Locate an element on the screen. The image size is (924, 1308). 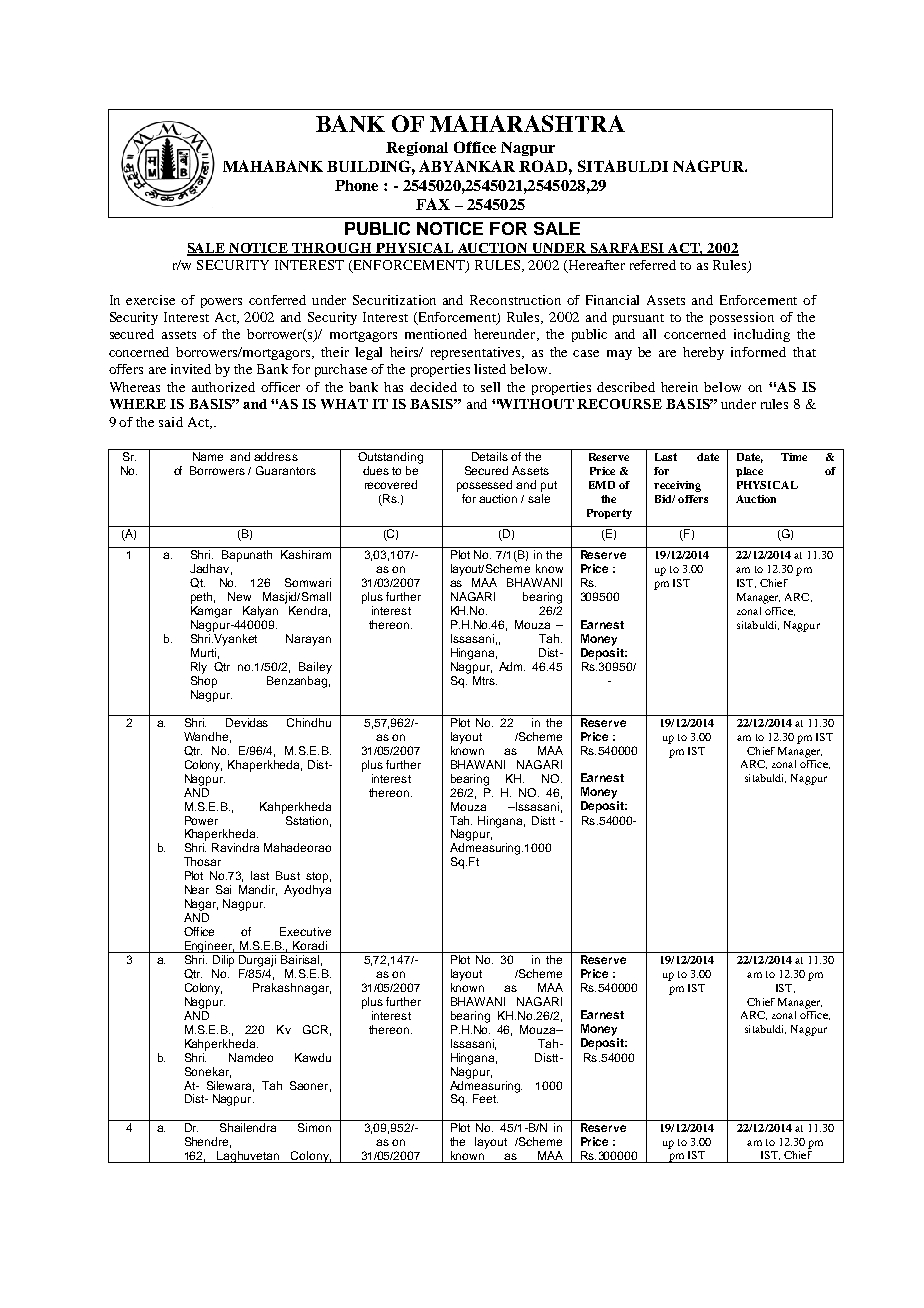
Property is located at coordinates (609, 514).
